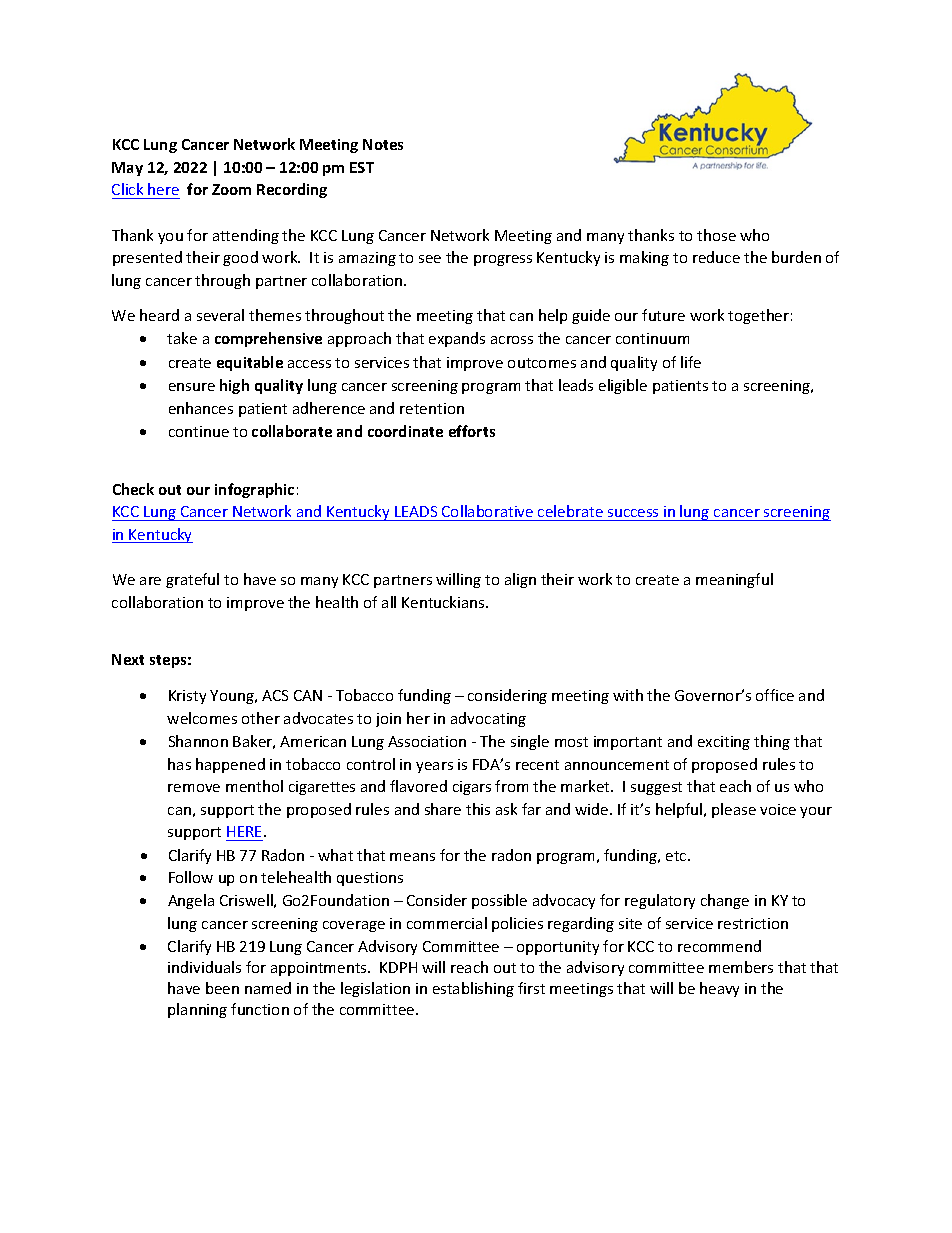  Describe the element at coordinates (192, 580) in the page. I see `grateful` at that location.
